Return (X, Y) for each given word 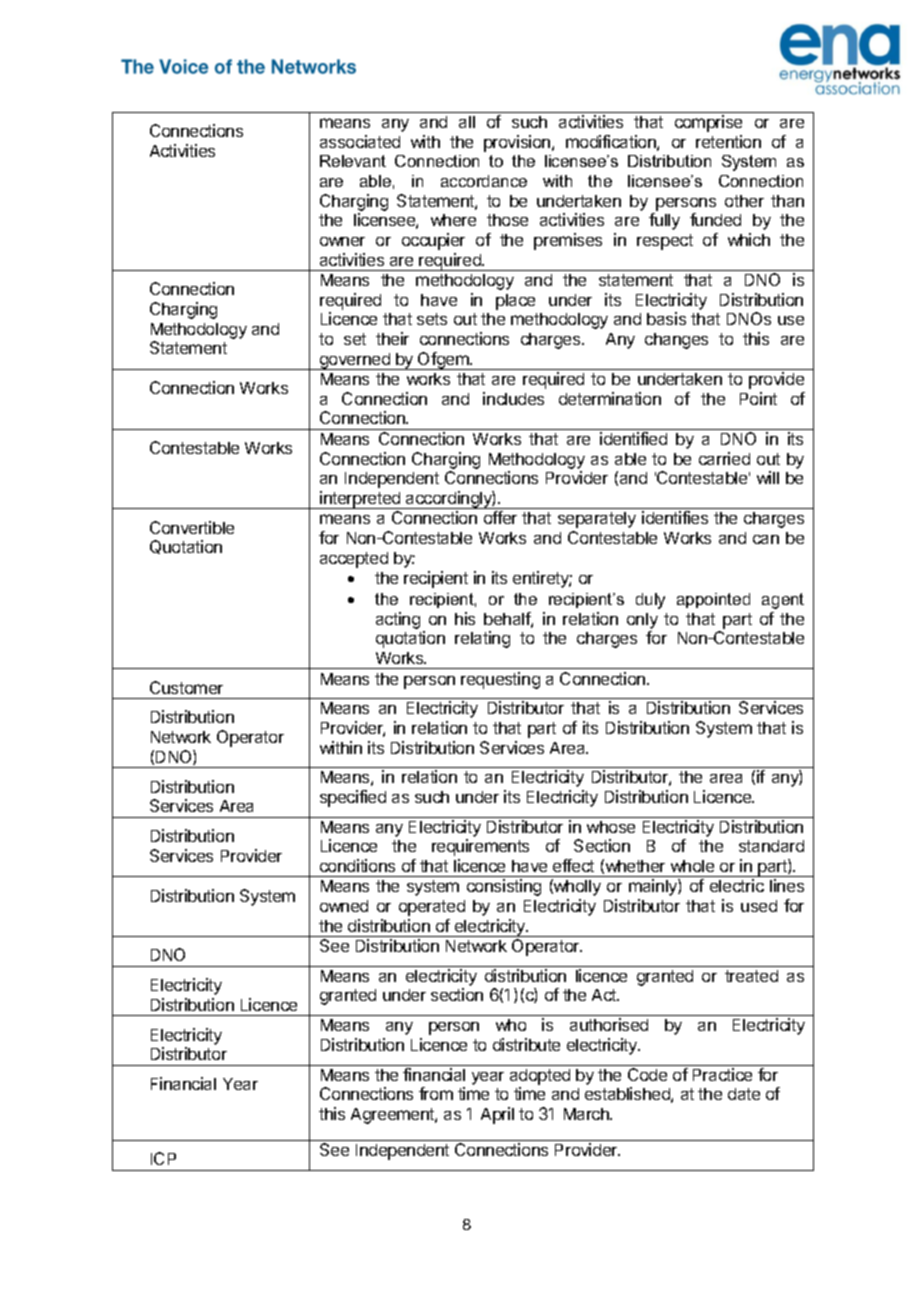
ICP (163, 1158)
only (642, 621)
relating (482, 639)
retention (728, 141)
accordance (484, 181)
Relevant (353, 161)
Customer (186, 687)
